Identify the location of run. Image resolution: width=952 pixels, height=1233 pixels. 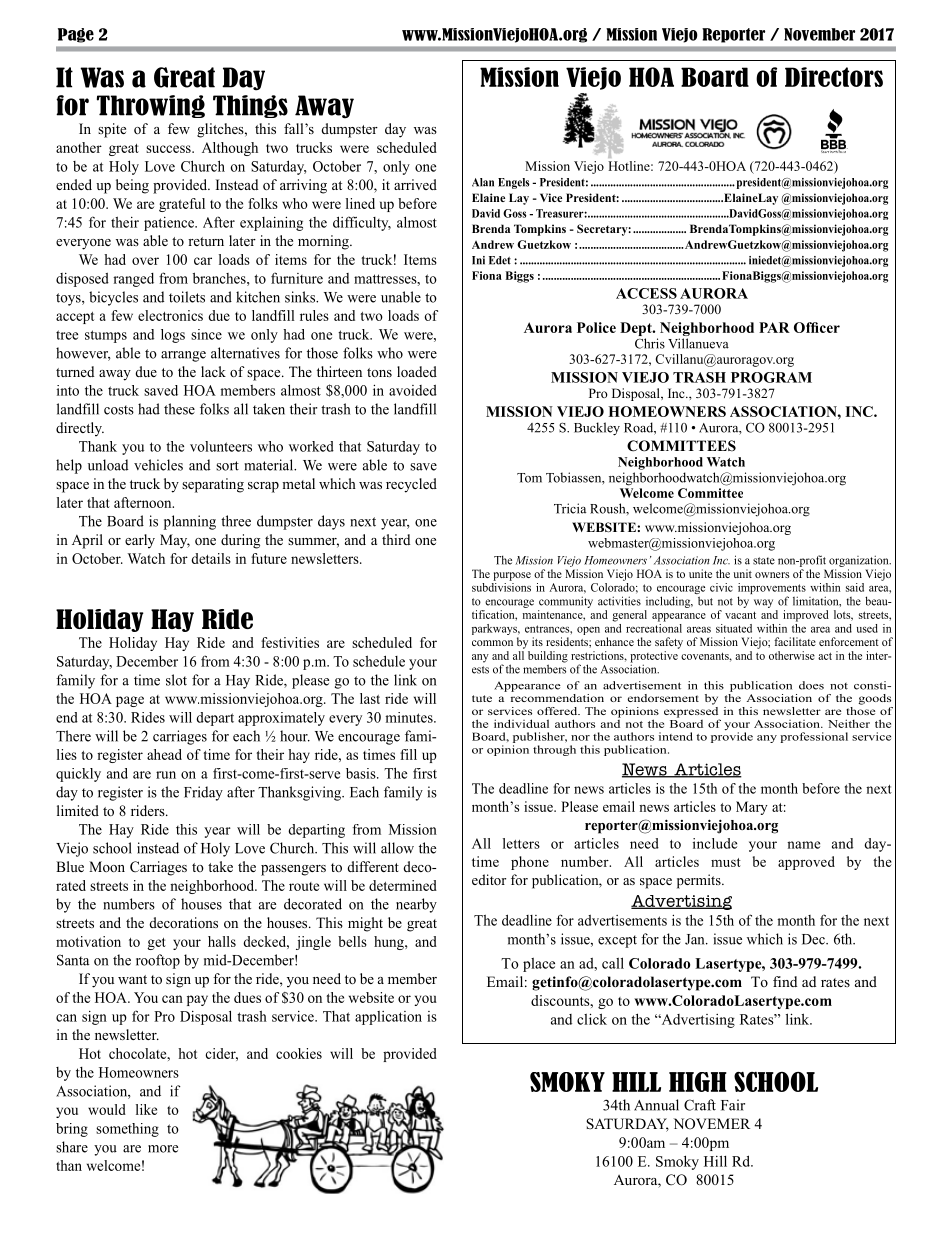
(166, 775).
